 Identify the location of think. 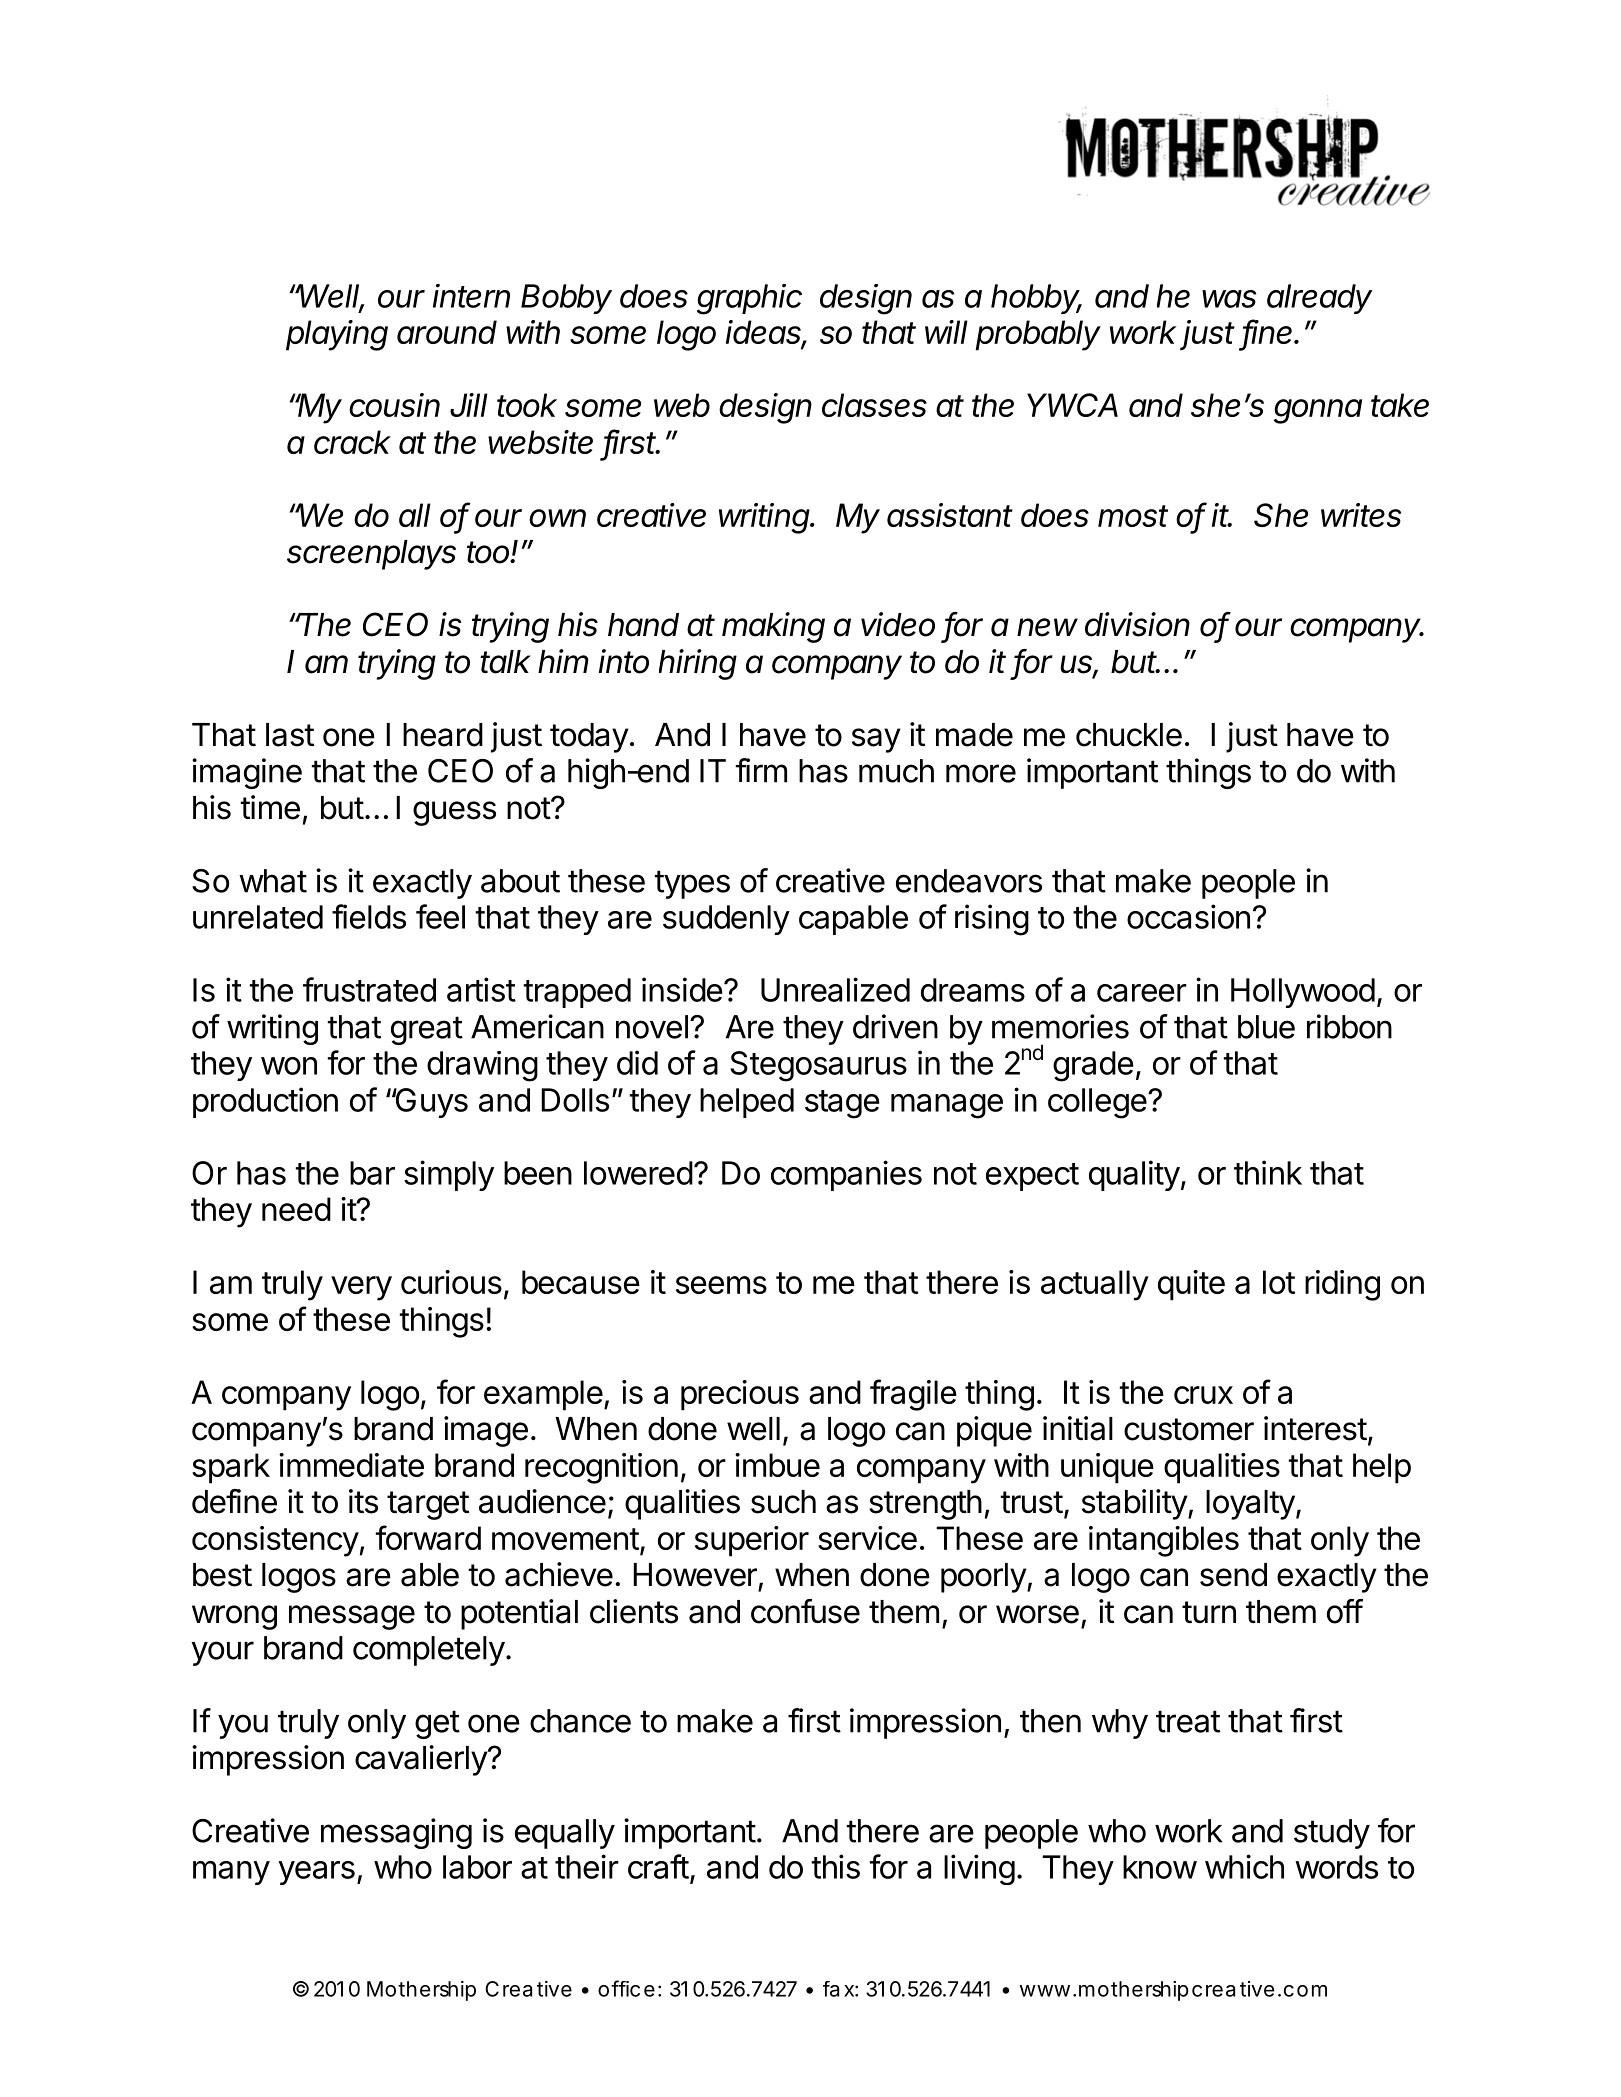
(1268, 1172).
